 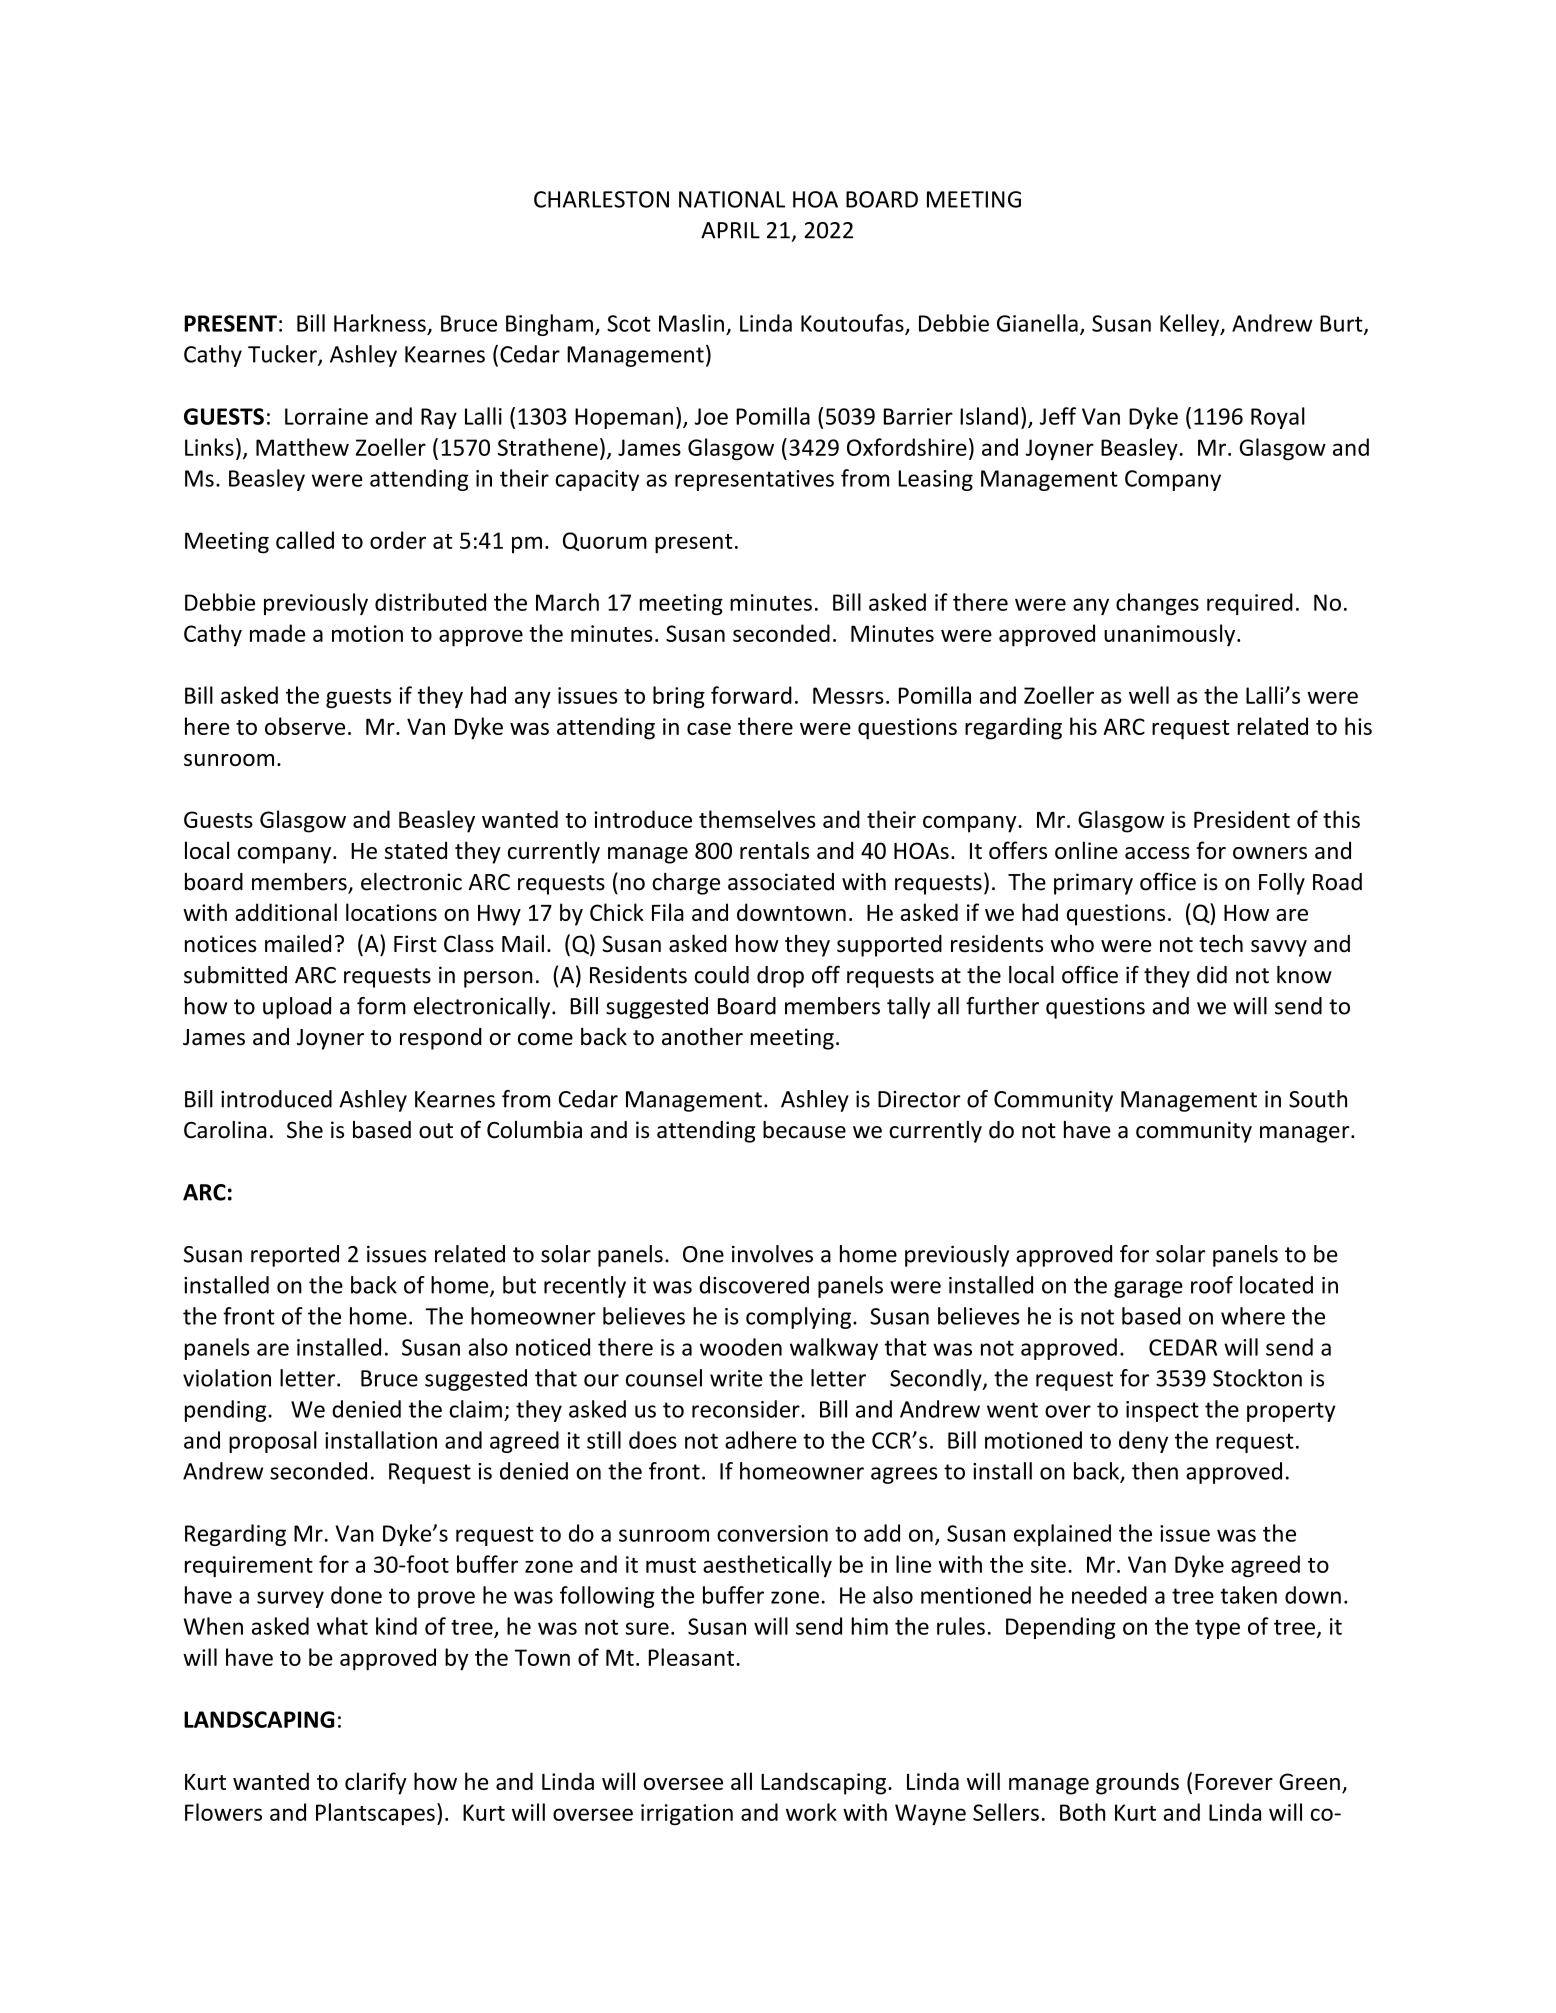 What do you see at coordinates (1171, 635) in the page?
I see `unanimously` at bounding box center [1171, 635].
